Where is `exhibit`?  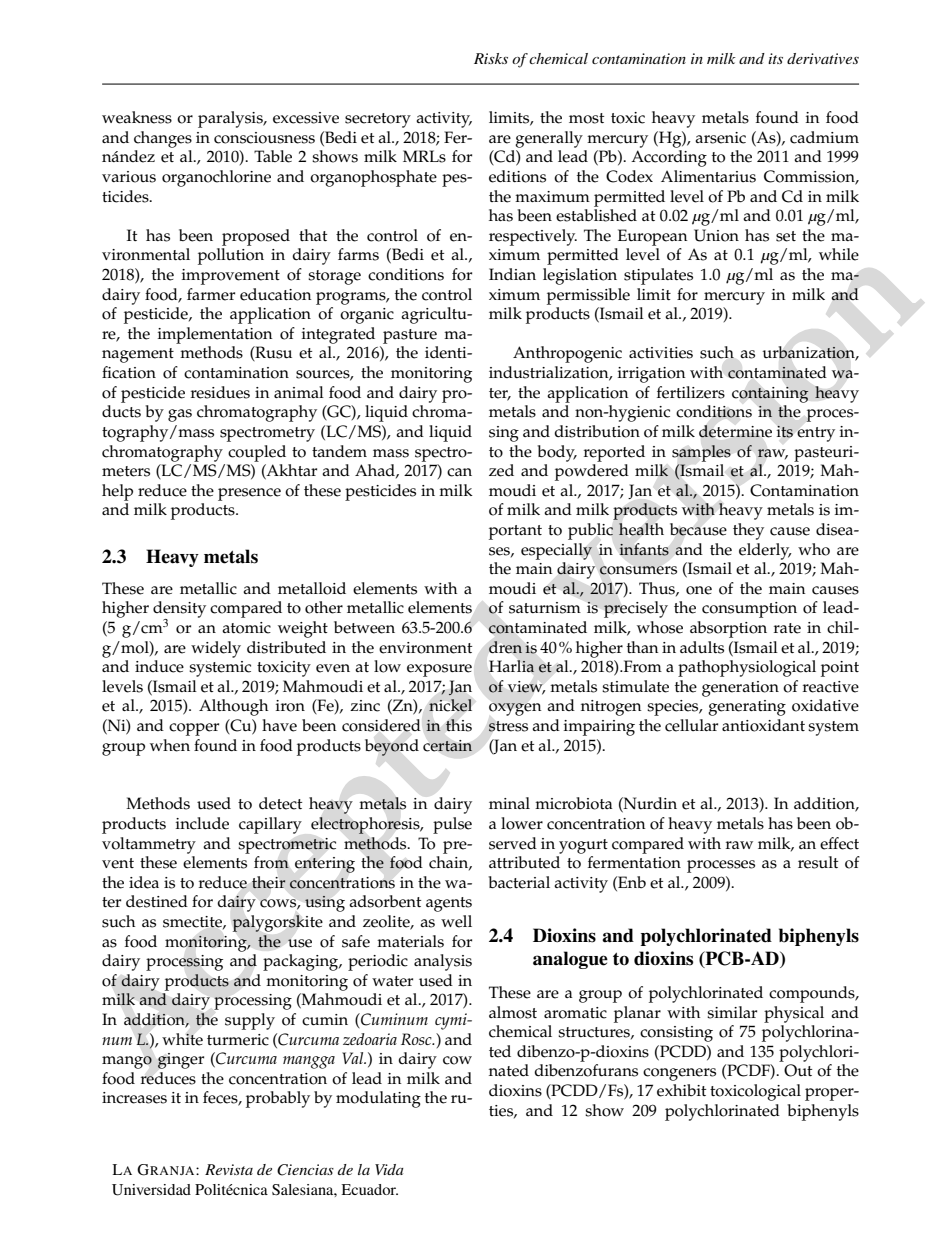
exhibit is located at coordinates (681, 1090).
